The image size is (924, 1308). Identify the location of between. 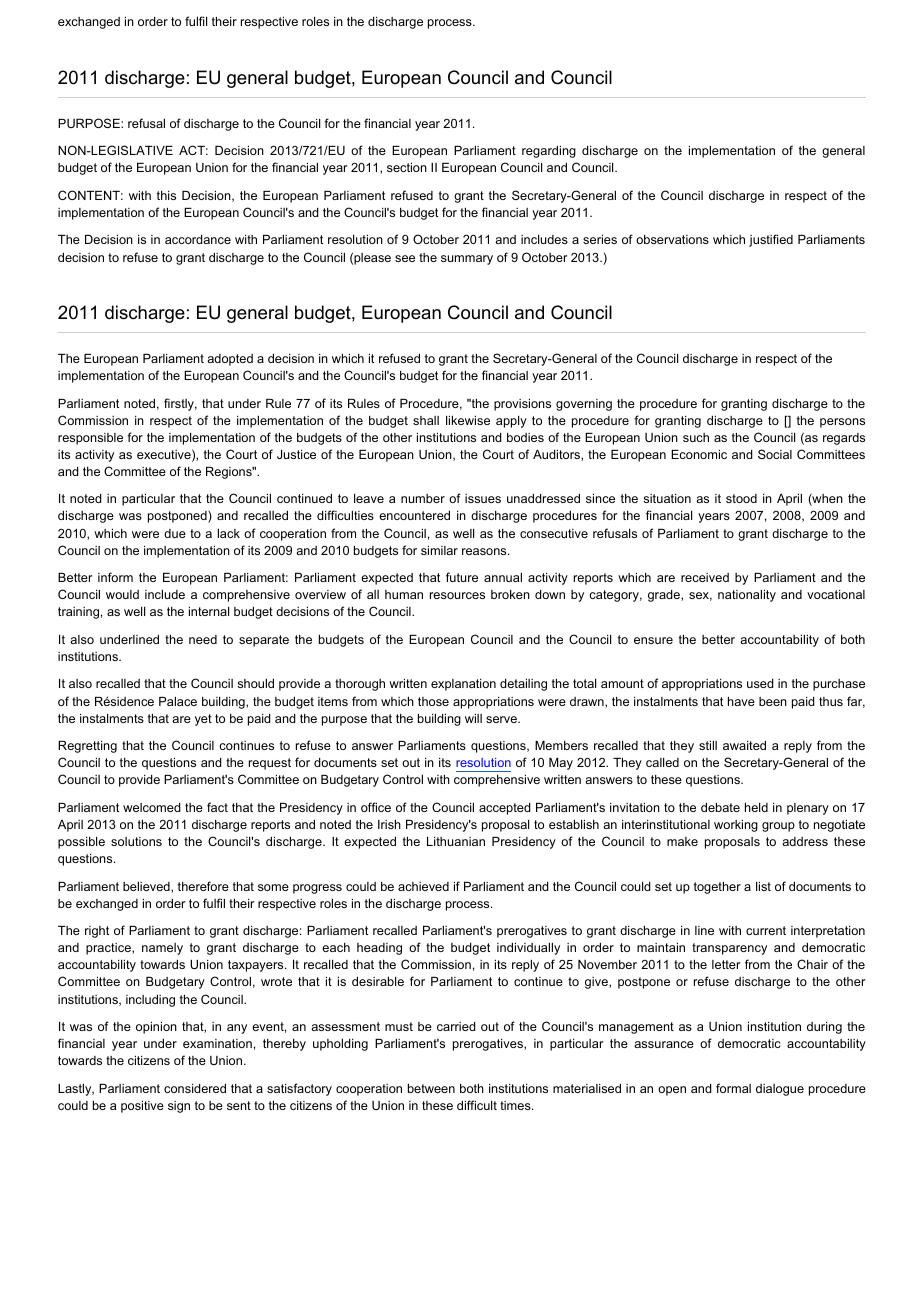
(431, 1088).
